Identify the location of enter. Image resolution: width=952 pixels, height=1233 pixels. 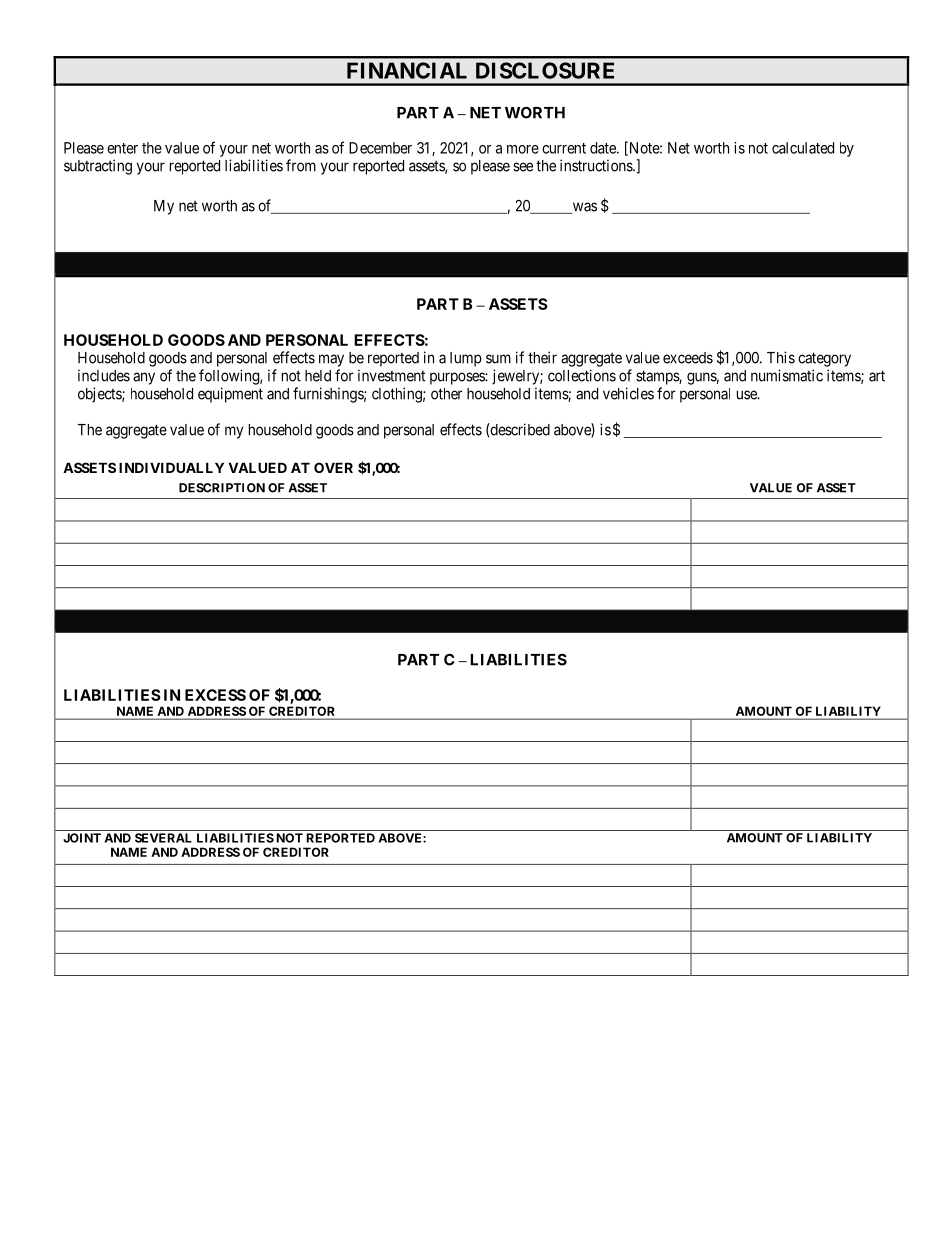
(122, 148).
